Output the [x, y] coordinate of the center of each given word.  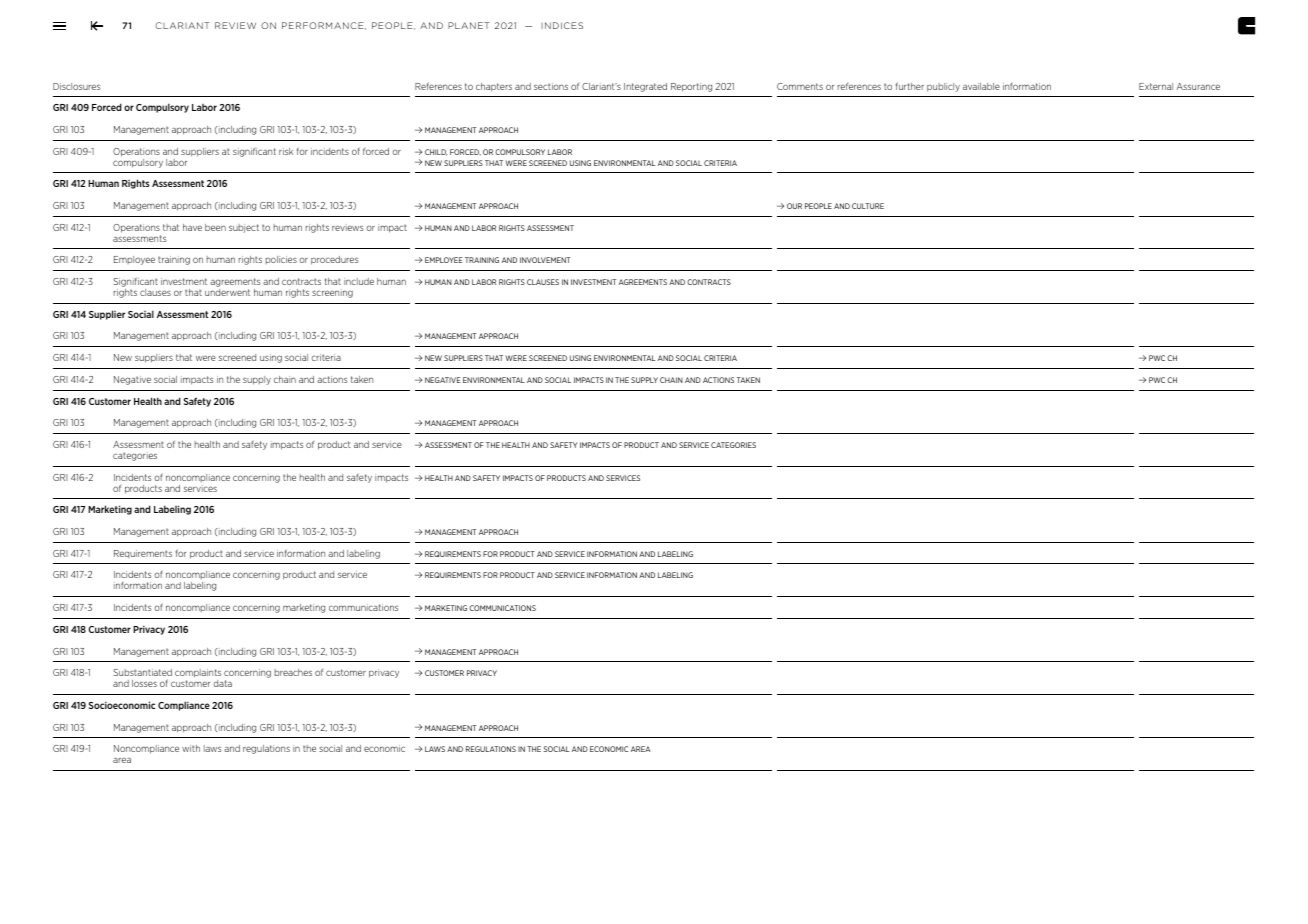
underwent [227, 292]
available [981, 86]
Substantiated [142, 672]
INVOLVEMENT [545, 260]
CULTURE [868, 206]
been [215, 227]
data [222, 683]
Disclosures [76, 86]
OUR [794, 206]
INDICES [562, 25]
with [191, 748]
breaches [293, 672]
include [359, 281]
